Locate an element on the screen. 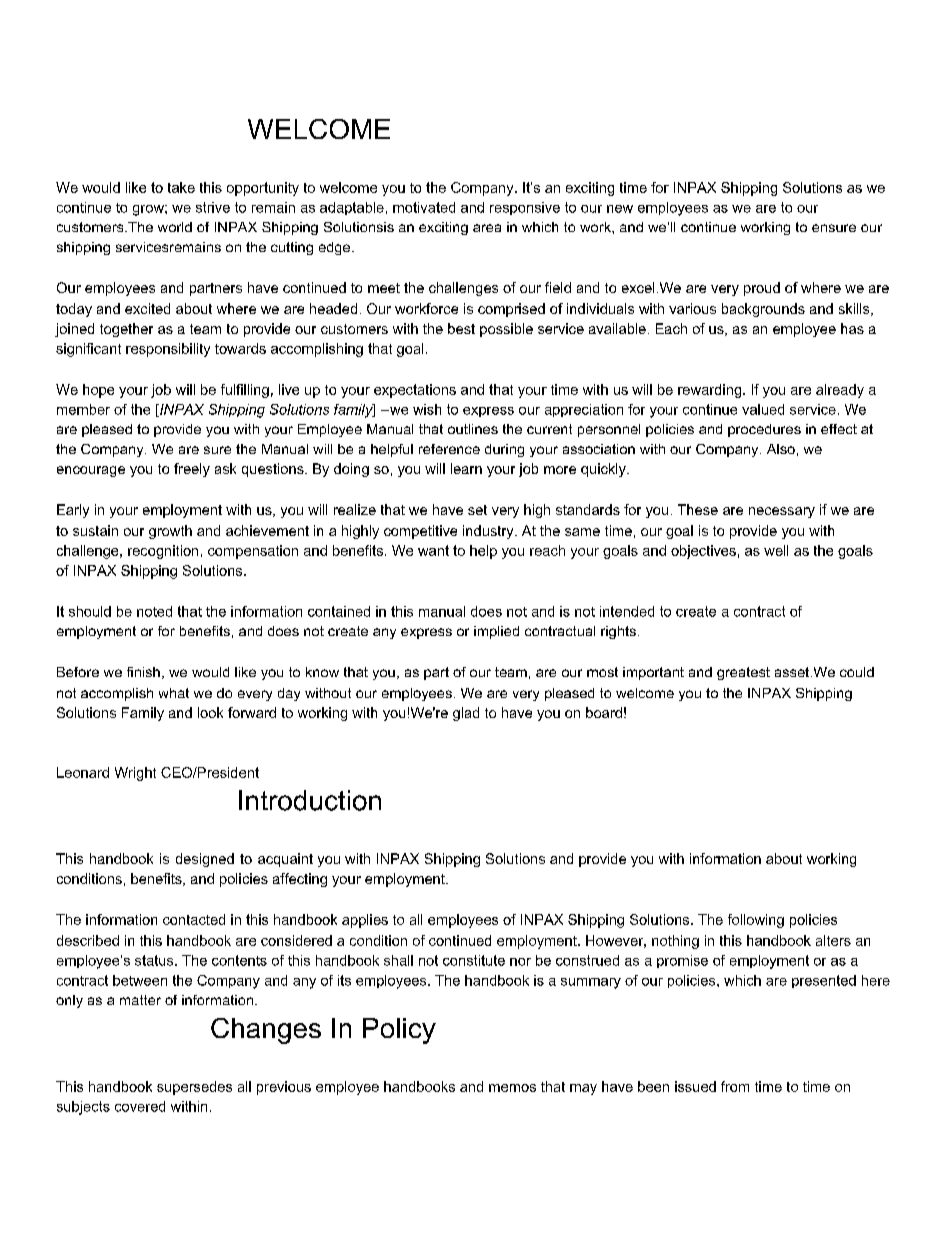  freely is located at coordinates (192, 470).
